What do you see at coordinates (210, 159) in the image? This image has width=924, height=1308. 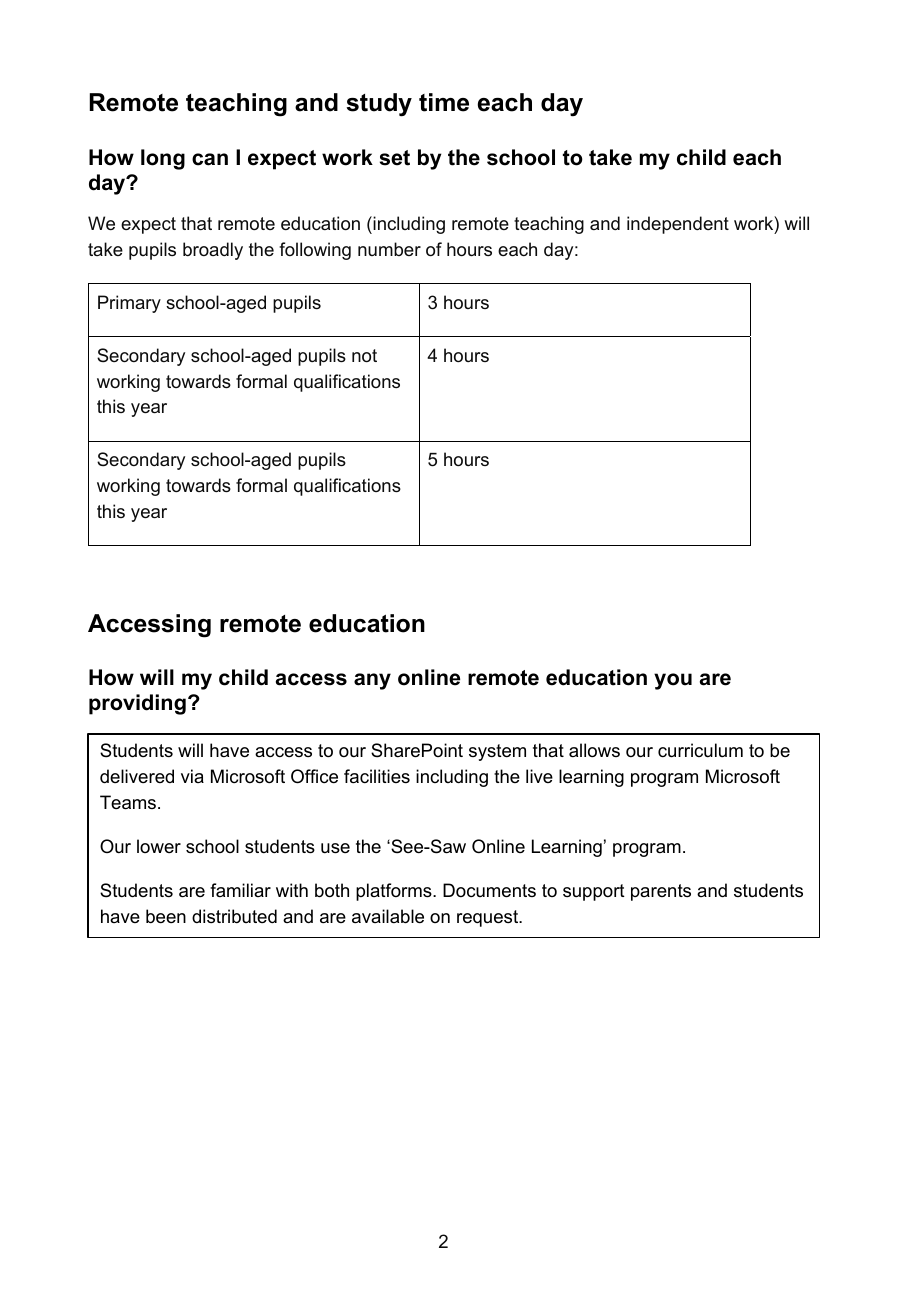 I see `can` at bounding box center [210, 159].
